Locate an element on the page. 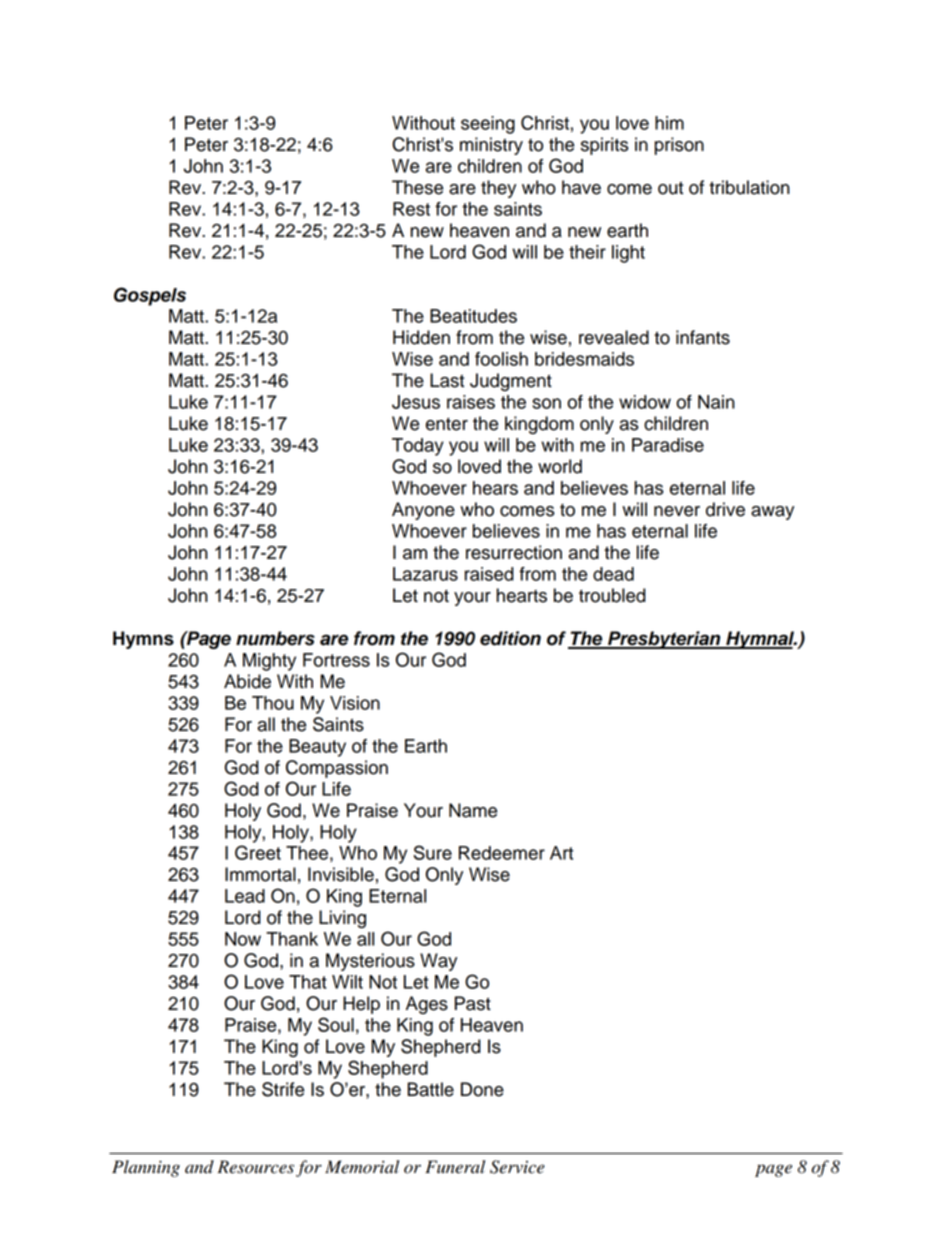 This page has width=952, height=1233. Service is located at coordinates (517, 1167).
